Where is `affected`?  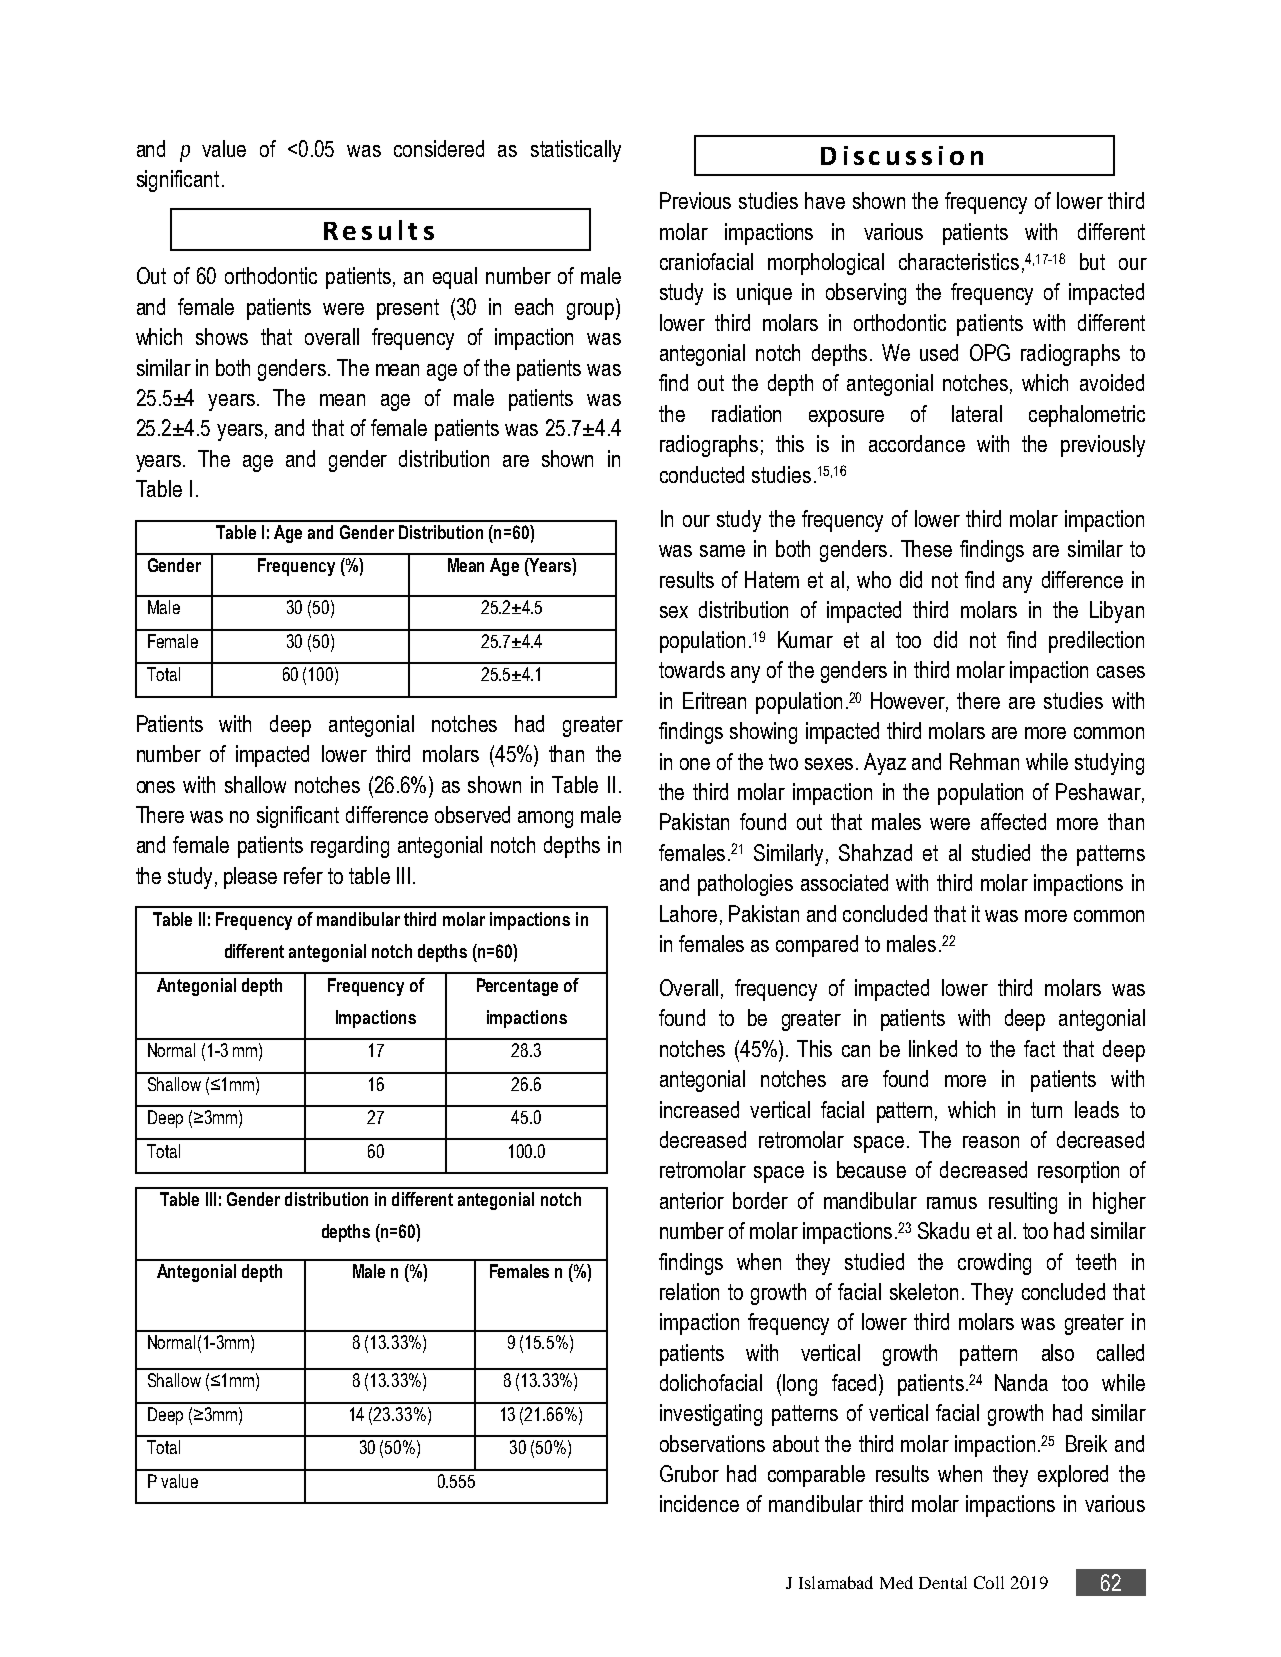 affected is located at coordinates (1013, 821).
